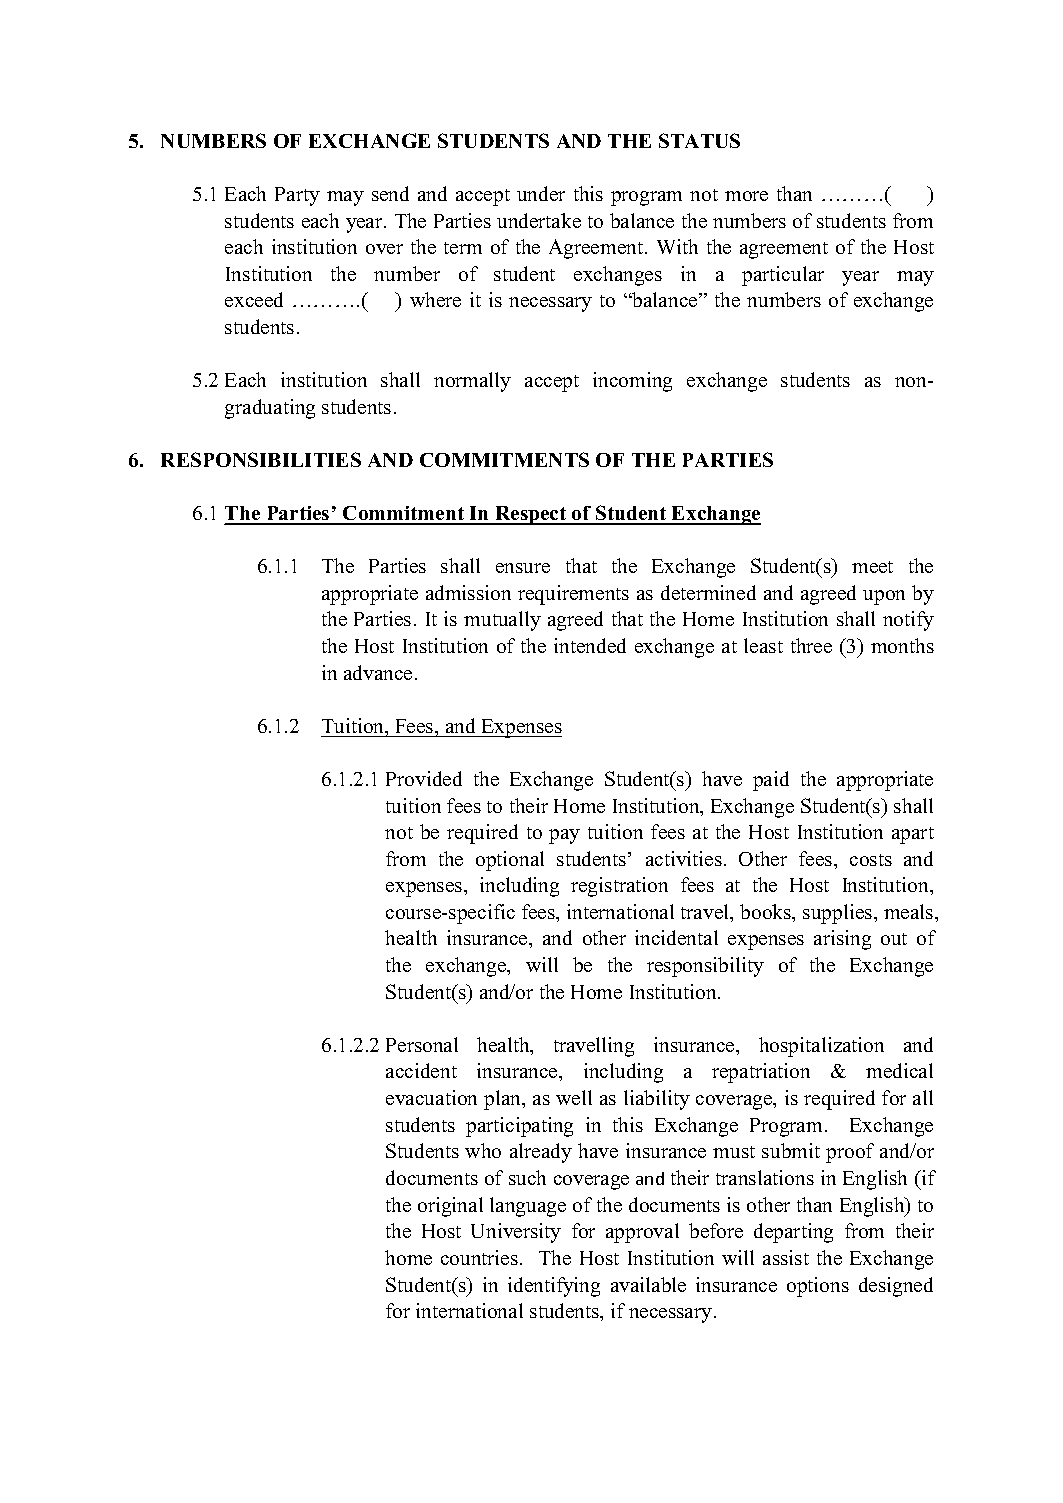 The height and width of the screenshot is (1503, 1063). What do you see at coordinates (746, 196) in the screenshot?
I see `more` at bounding box center [746, 196].
